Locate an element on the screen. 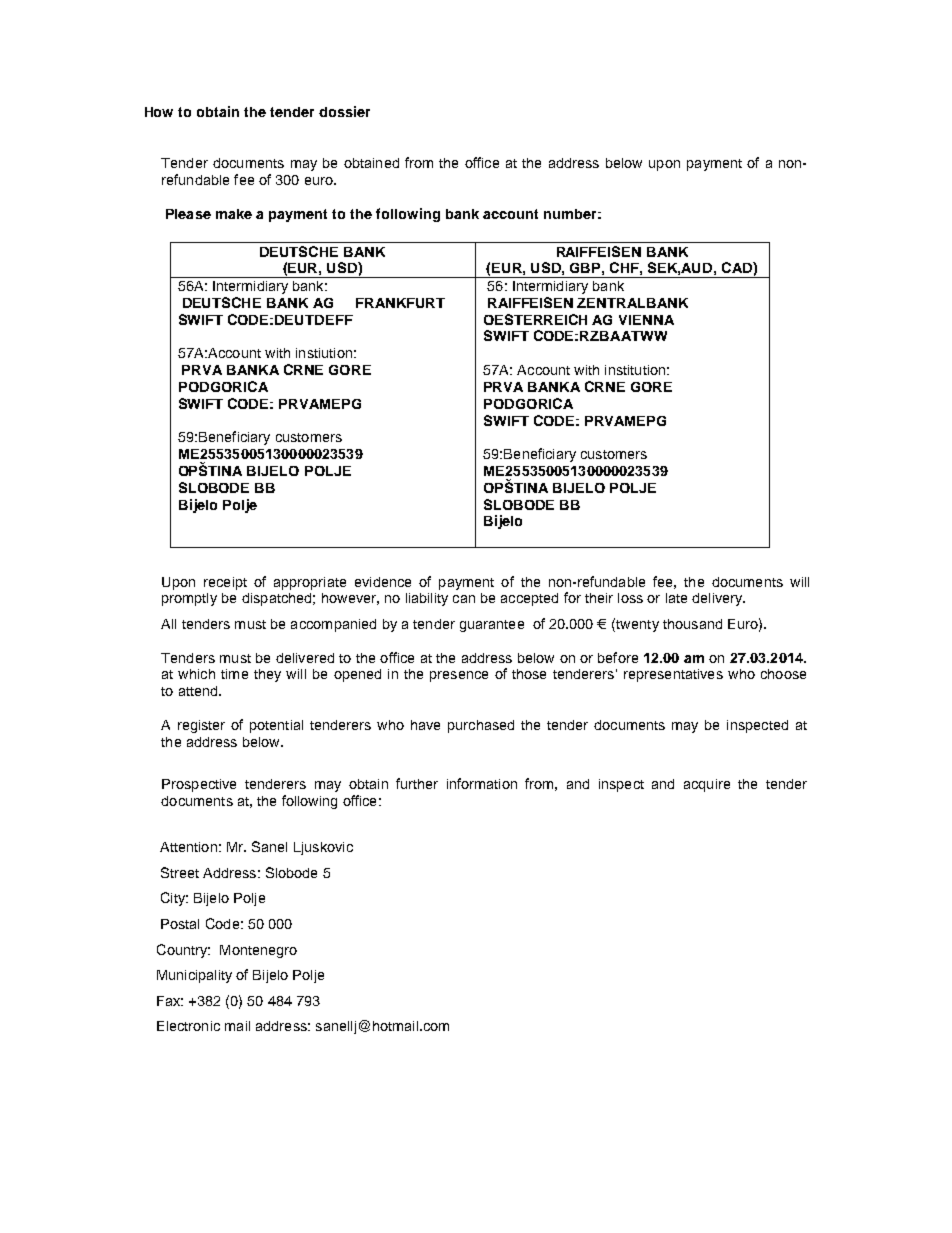 The image size is (952, 1233). CAD is located at coordinates (738, 267).
